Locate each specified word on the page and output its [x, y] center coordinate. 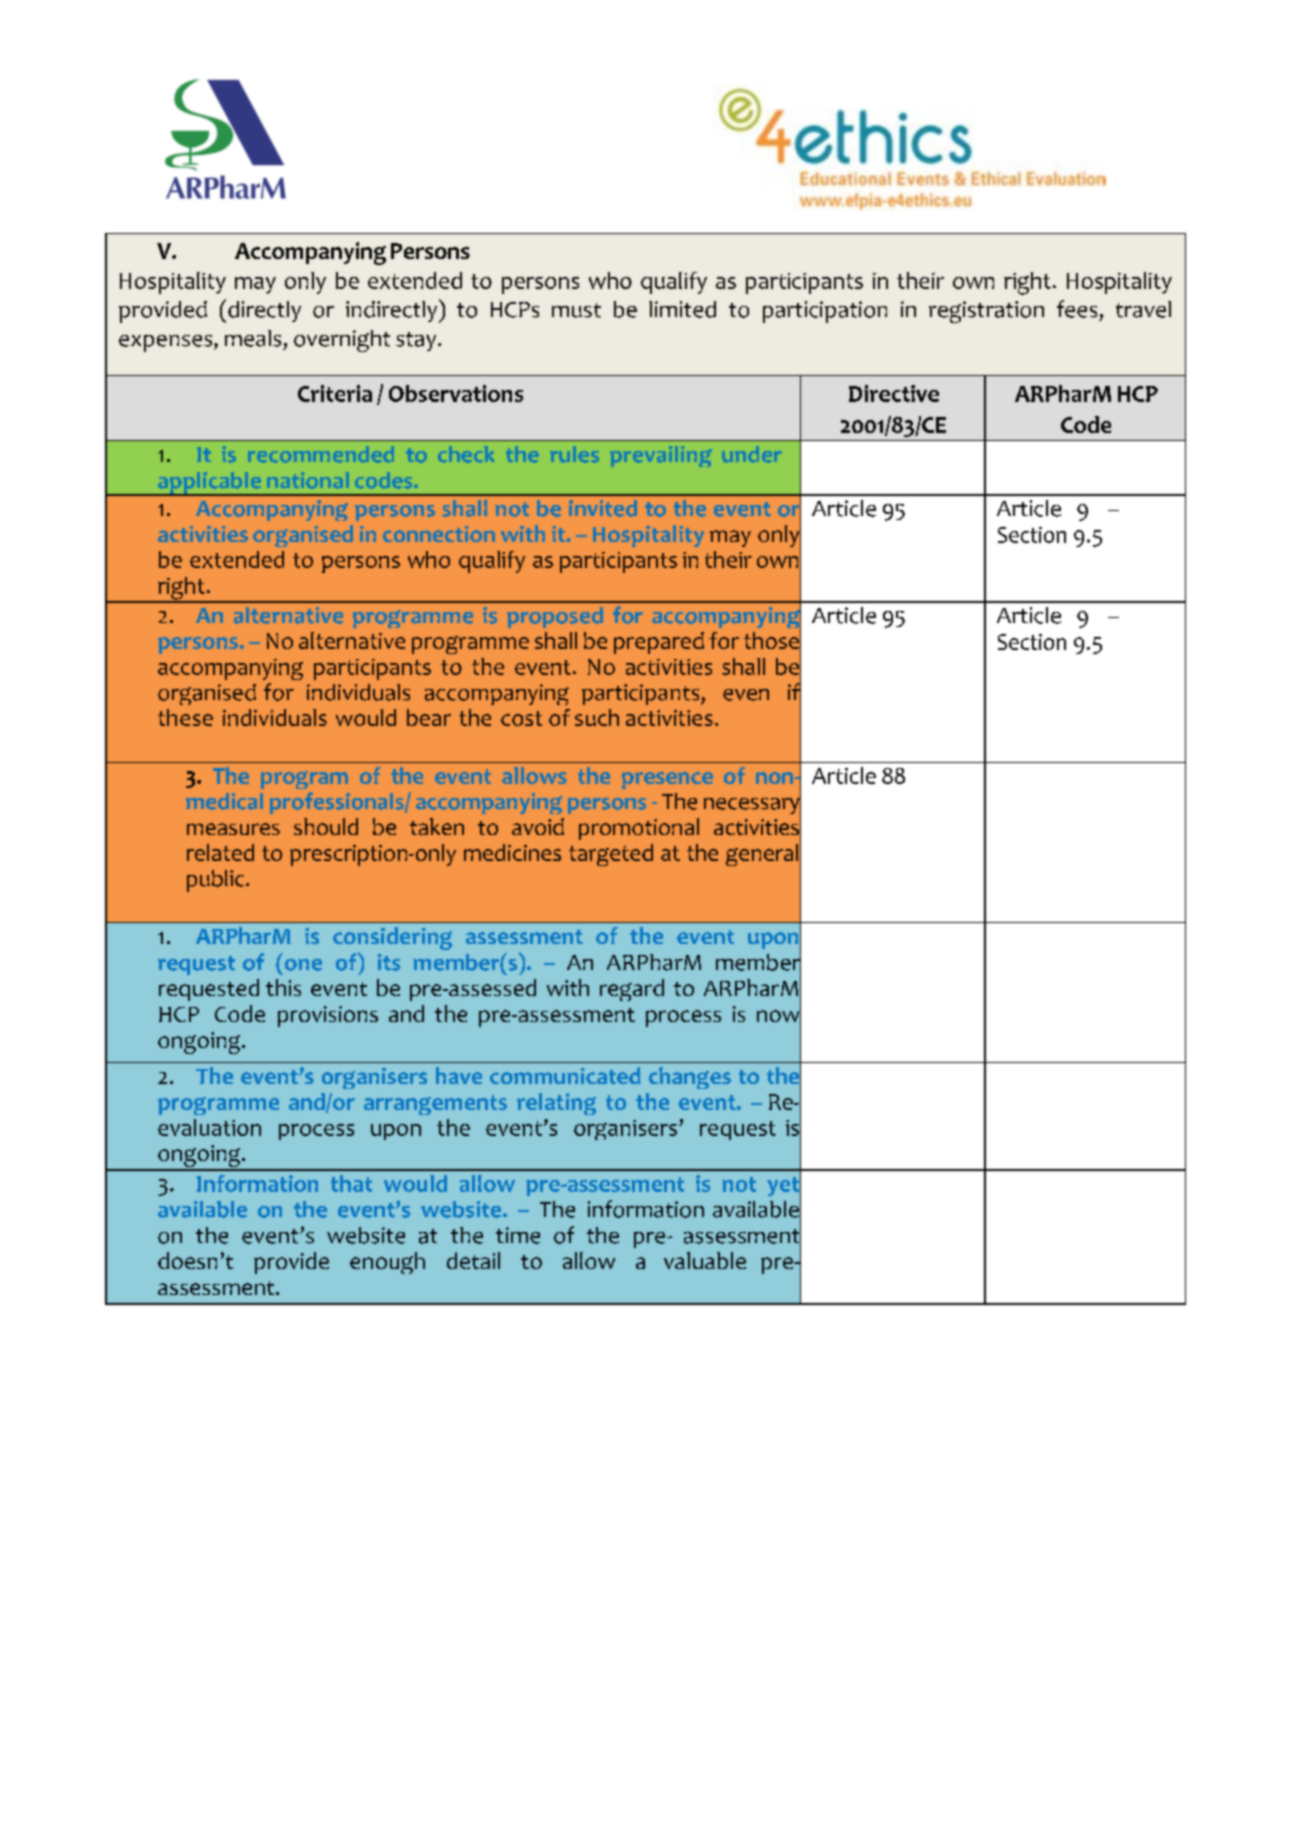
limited [682, 309]
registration [986, 312]
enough [387, 1263]
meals [253, 338]
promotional [639, 829]
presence [667, 780]
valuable [705, 1260]
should [326, 826]
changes [690, 1078]
